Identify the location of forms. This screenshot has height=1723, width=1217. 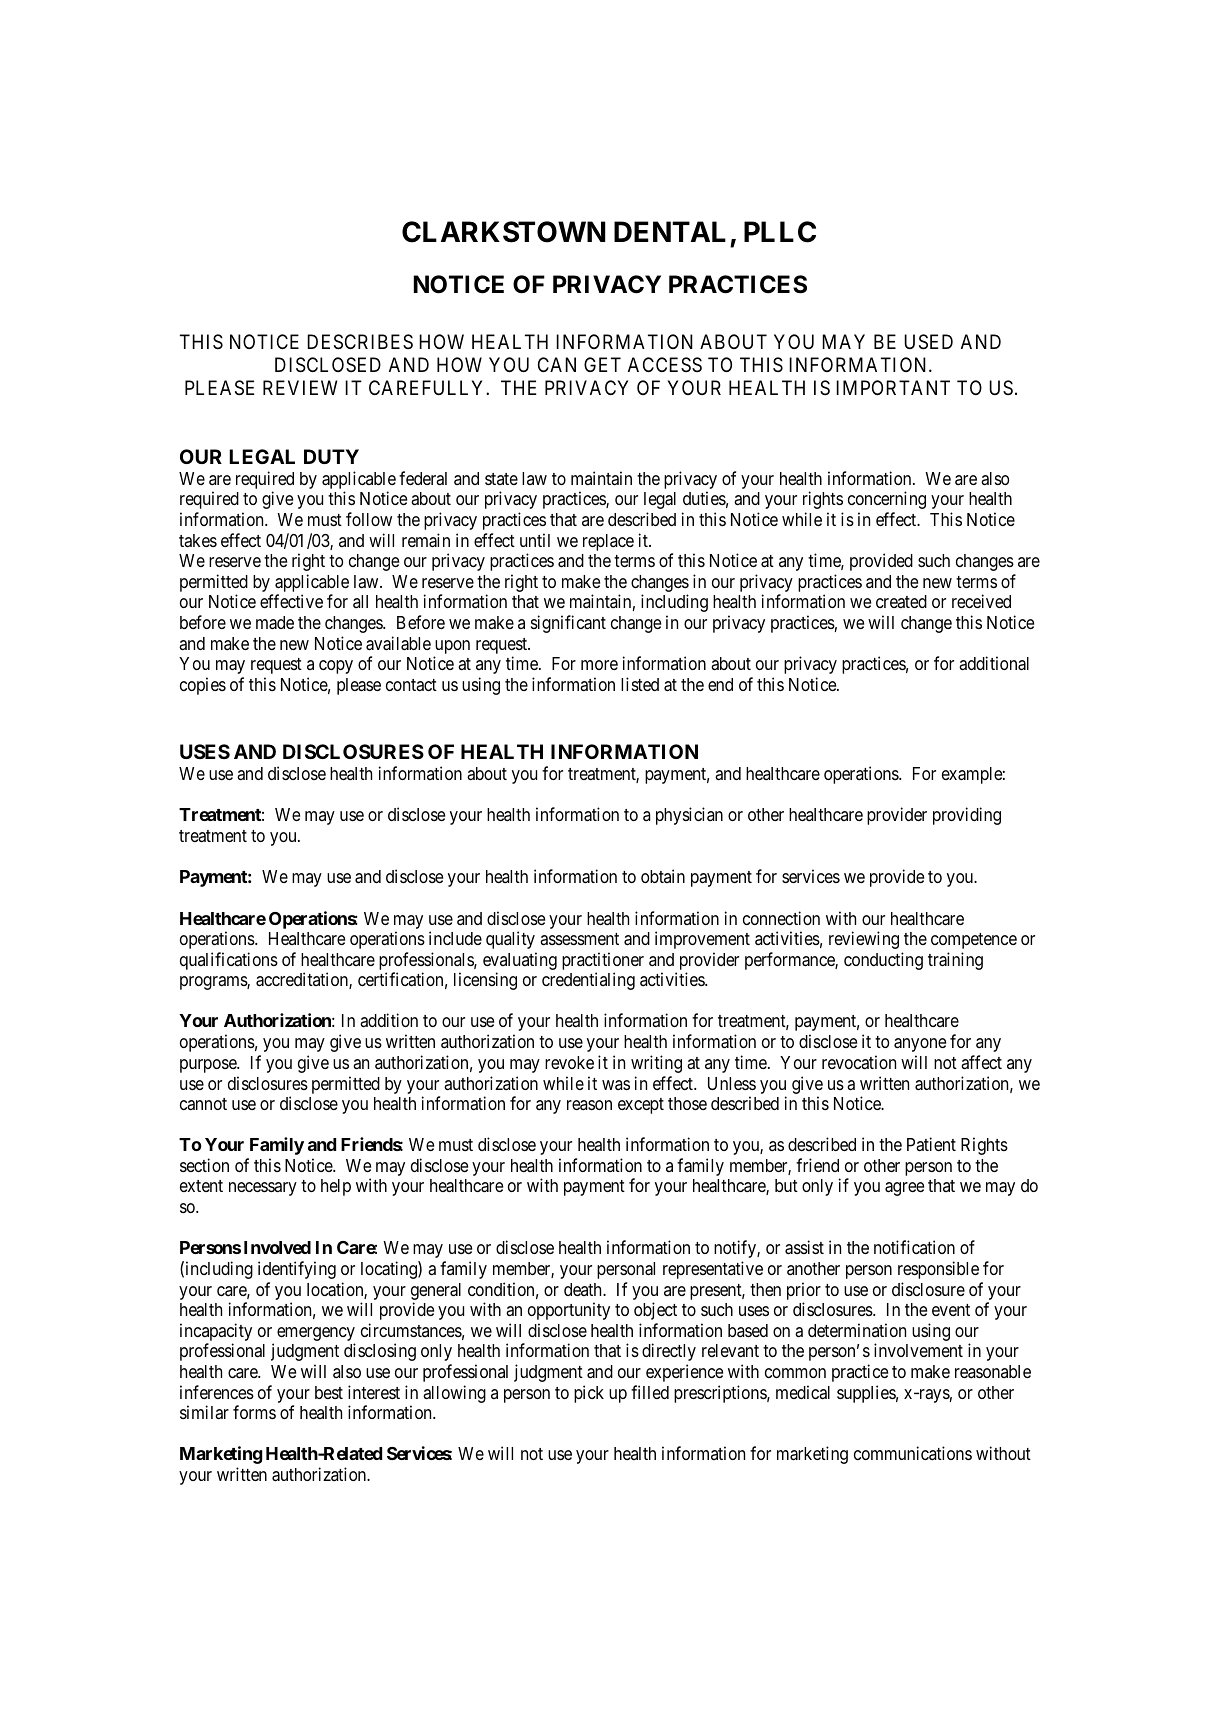
(254, 1412).
